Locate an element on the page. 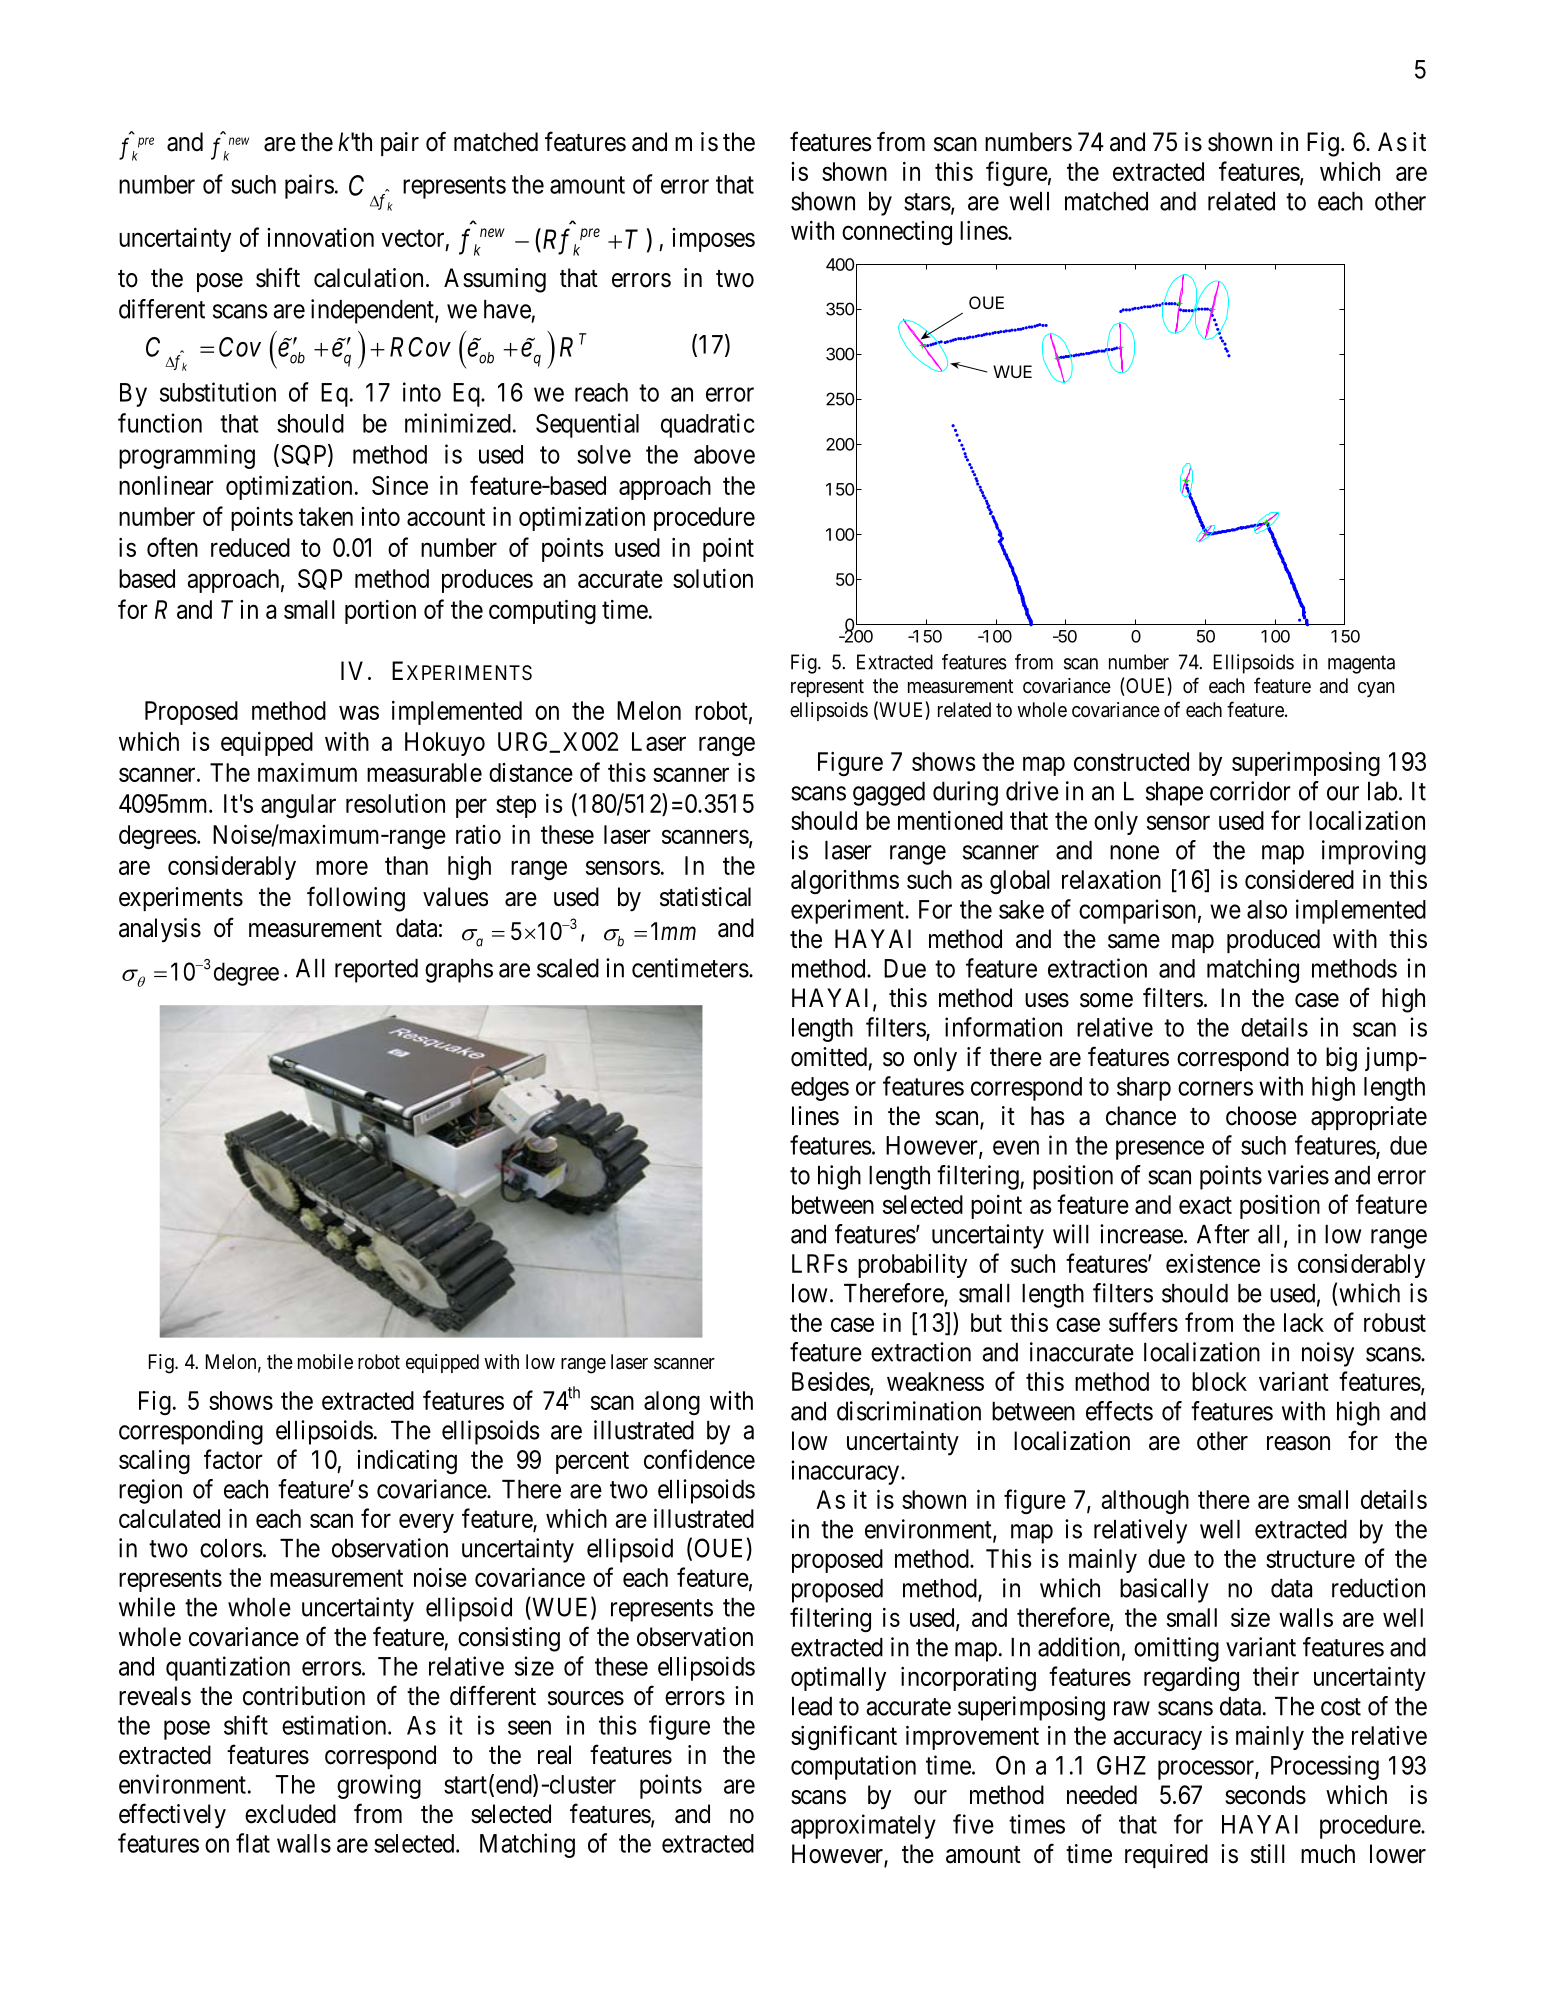 This document has height=1998, width=1544. big is located at coordinates (1341, 1059).
